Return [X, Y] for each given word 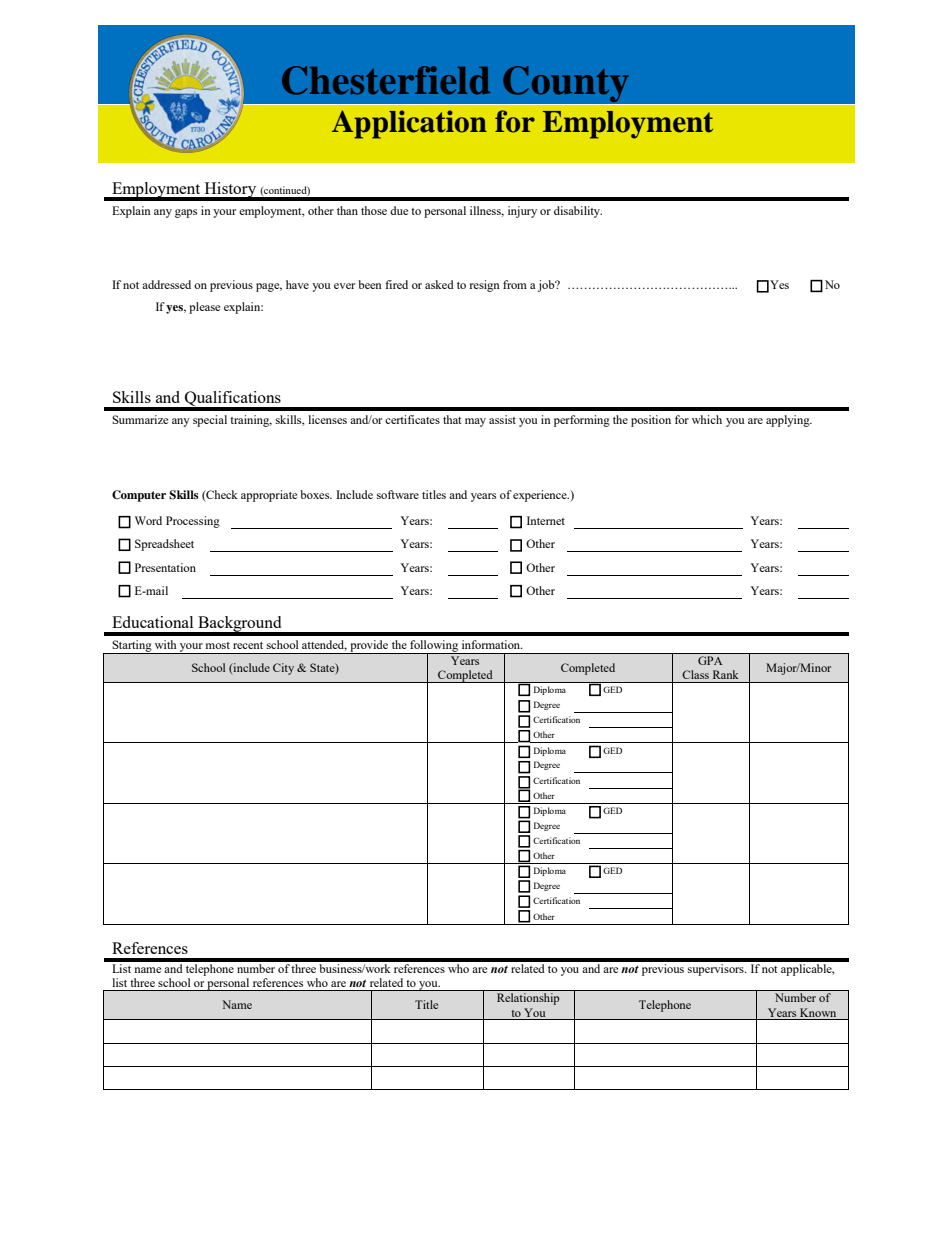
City [283, 669]
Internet [546, 520]
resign [484, 286]
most [218, 645]
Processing [193, 522]
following [434, 647]
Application [409, 124]
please [204, 308]
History [230, 191]
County [566, 85]
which [707, 419]
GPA [710, 660]
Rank [726, 674]
